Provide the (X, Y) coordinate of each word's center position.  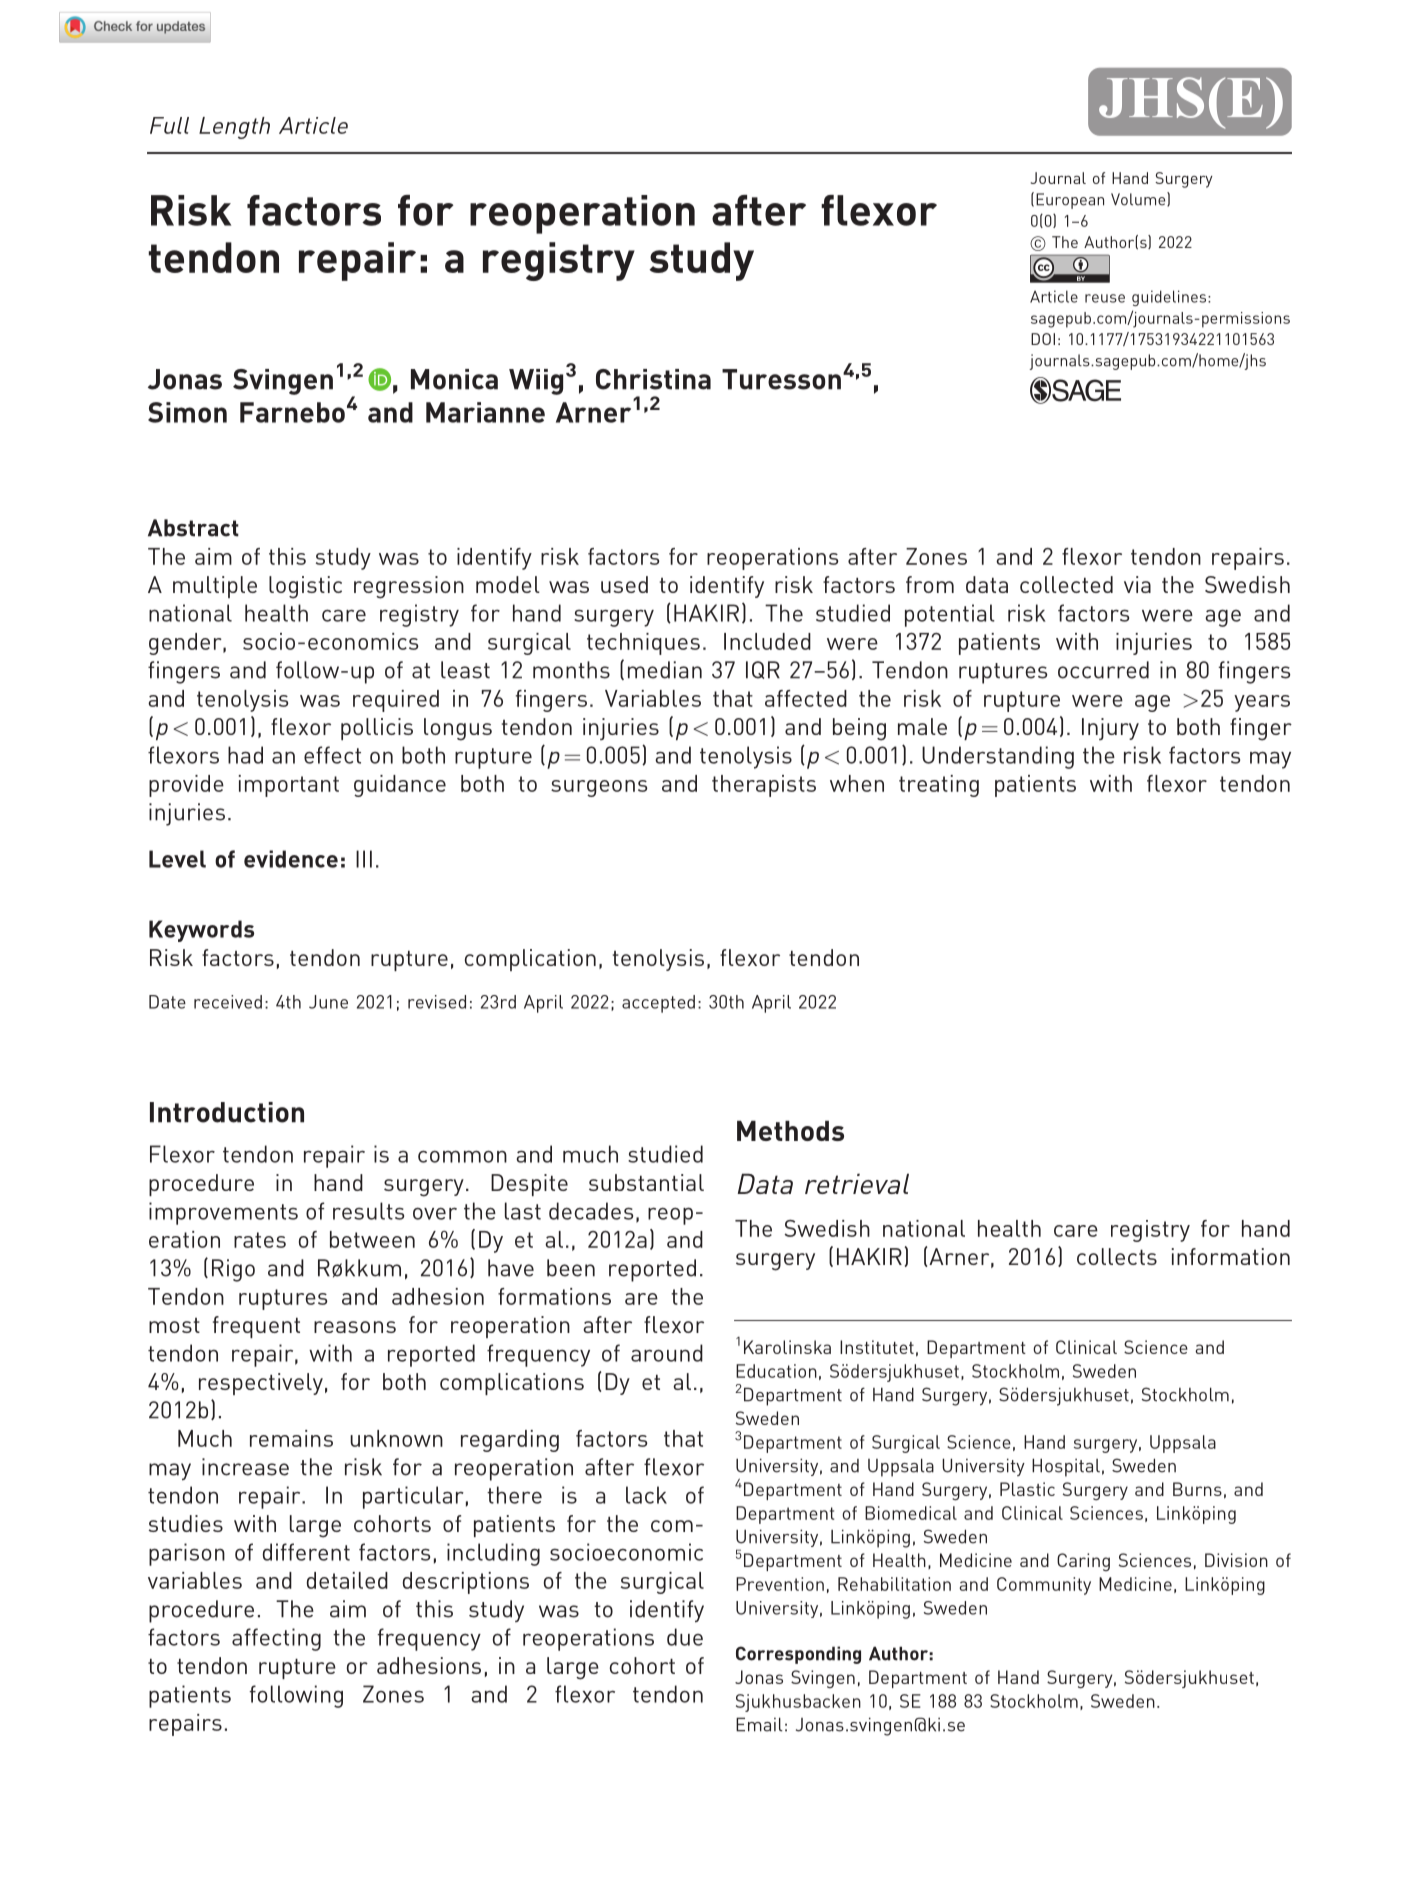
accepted (658, 1004)
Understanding (998, 757)
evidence (291, 859)
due (685, 1637)
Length (234, 128)
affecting (276, 1639)
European (1070, 201)
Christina (653, 379)
